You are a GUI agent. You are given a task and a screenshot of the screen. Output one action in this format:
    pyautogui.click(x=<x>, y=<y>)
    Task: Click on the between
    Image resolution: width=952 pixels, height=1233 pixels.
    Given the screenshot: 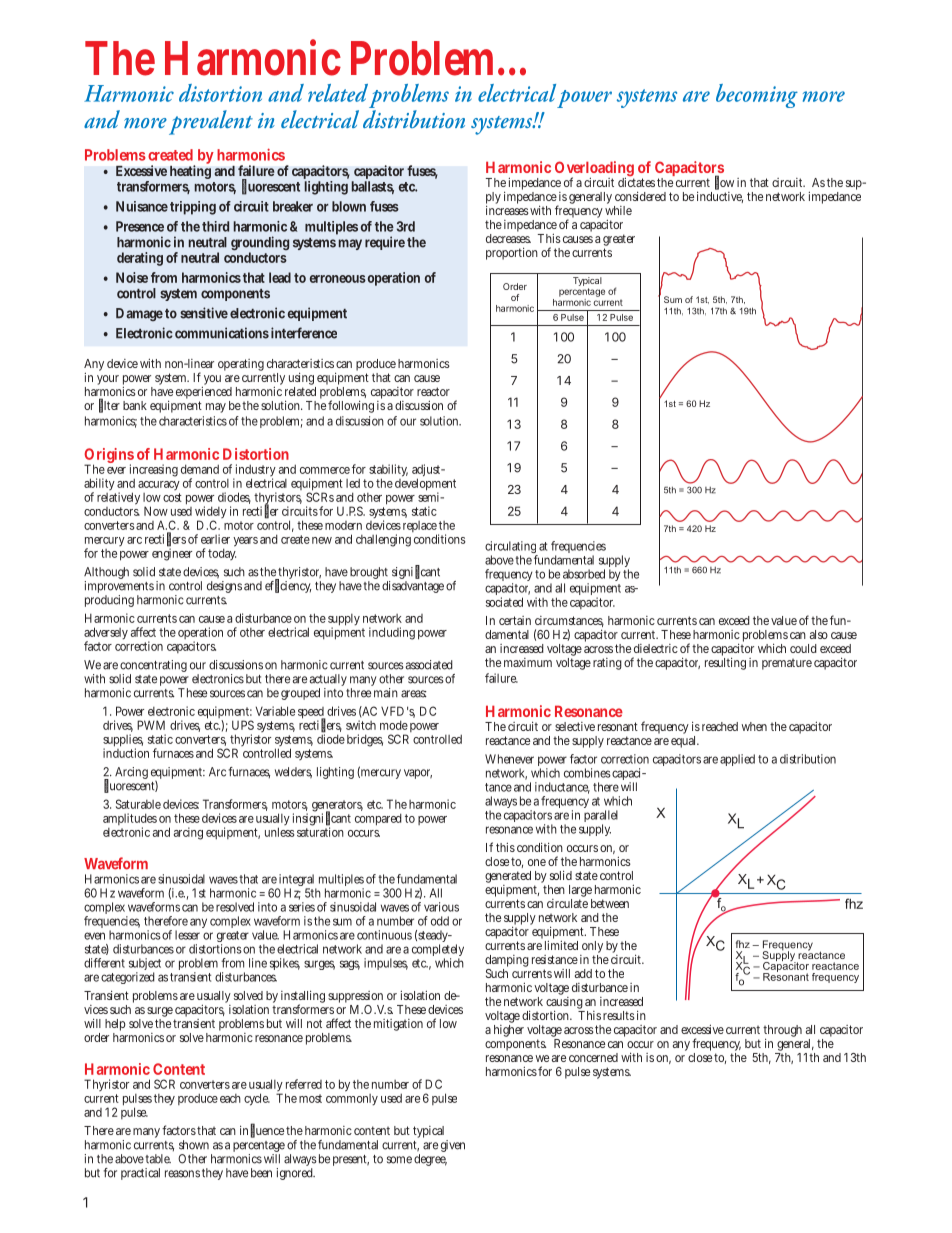 What is the action you would take?
    pyautogui.click(x=610, y=903)
